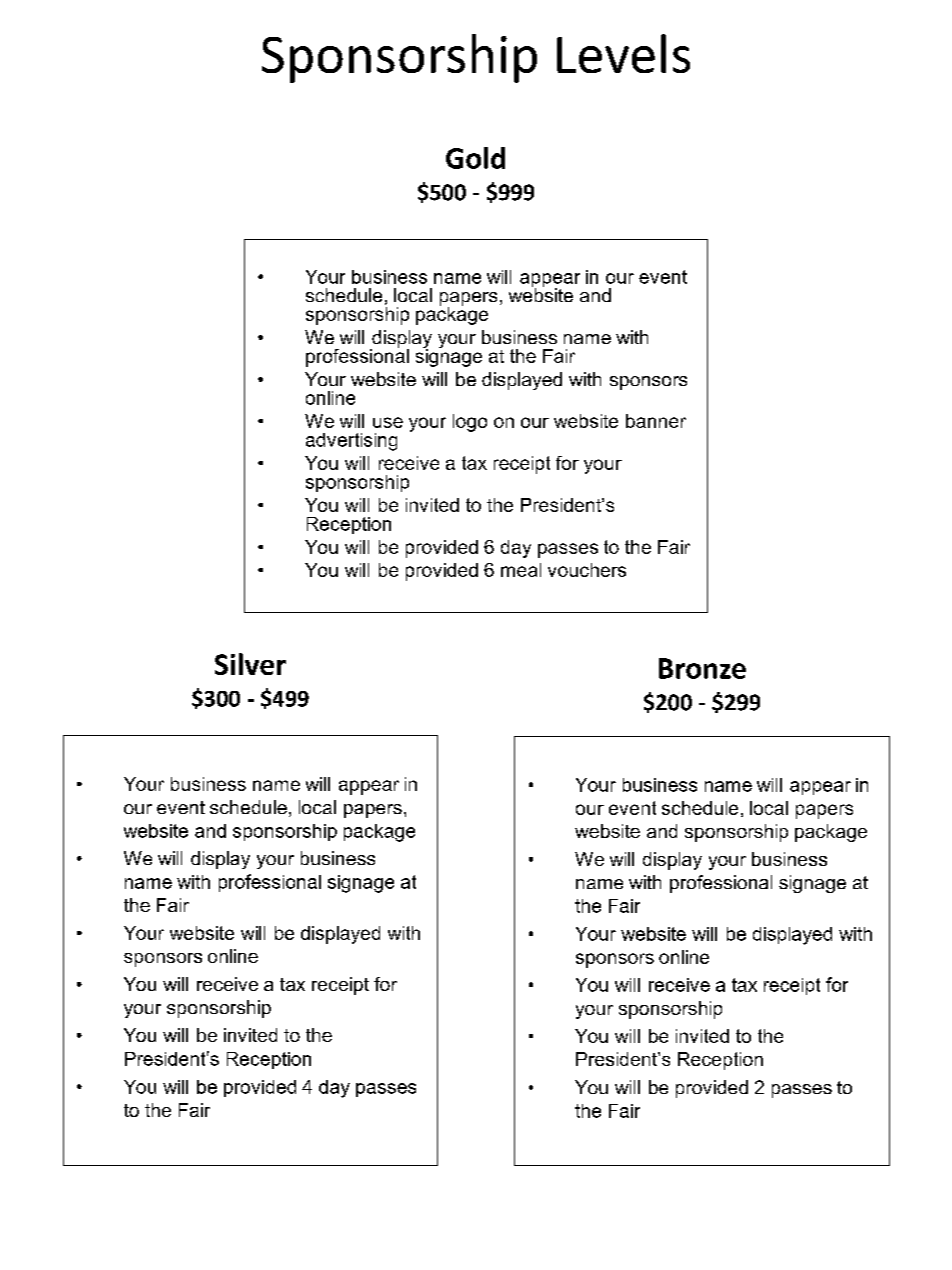 Image resolution: width=952 pixels, height=1270 pixels. I want to click on logo, so click(470, 423).
